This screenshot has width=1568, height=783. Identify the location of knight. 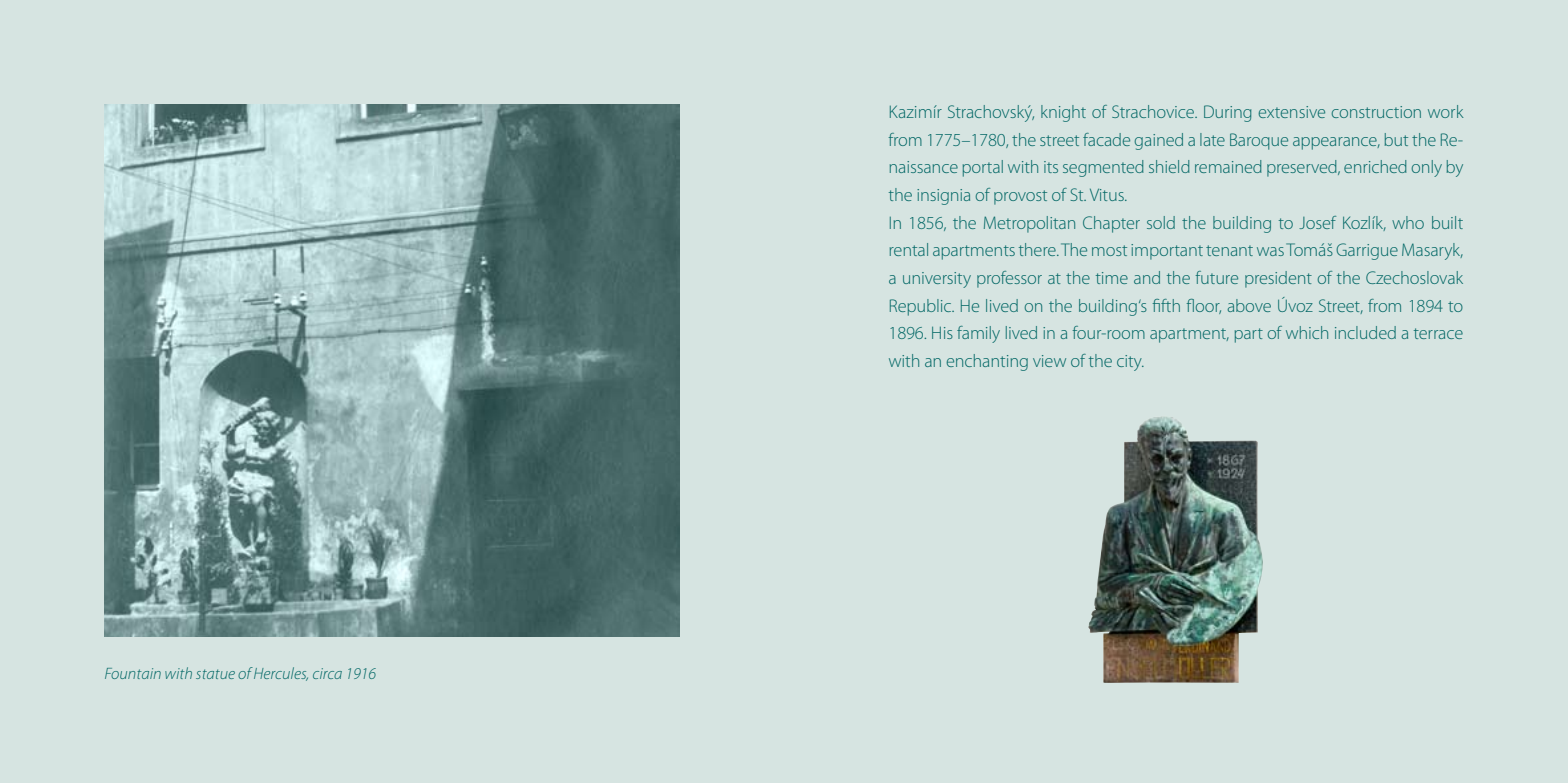
(1063, 113).
